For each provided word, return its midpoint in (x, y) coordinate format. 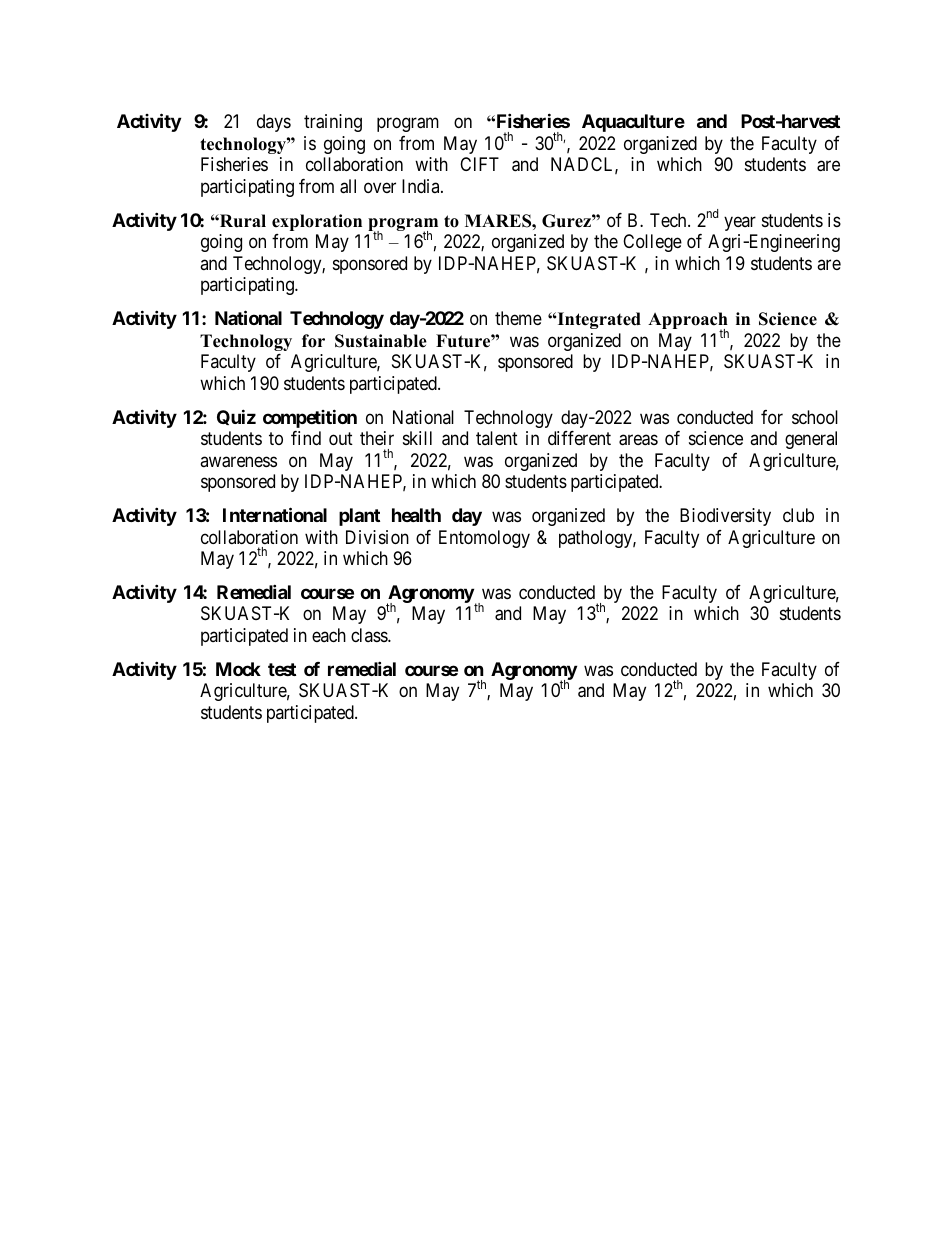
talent (497, 438)
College (652, 243)
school (815, 417)
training (333, 123)
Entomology (484, 539)
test (282, 669)
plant (359, 517)
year (740, 223)
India (422, 186)
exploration (317, 222)
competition (310, 418)
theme (518, 318)
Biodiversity (725, 517)
